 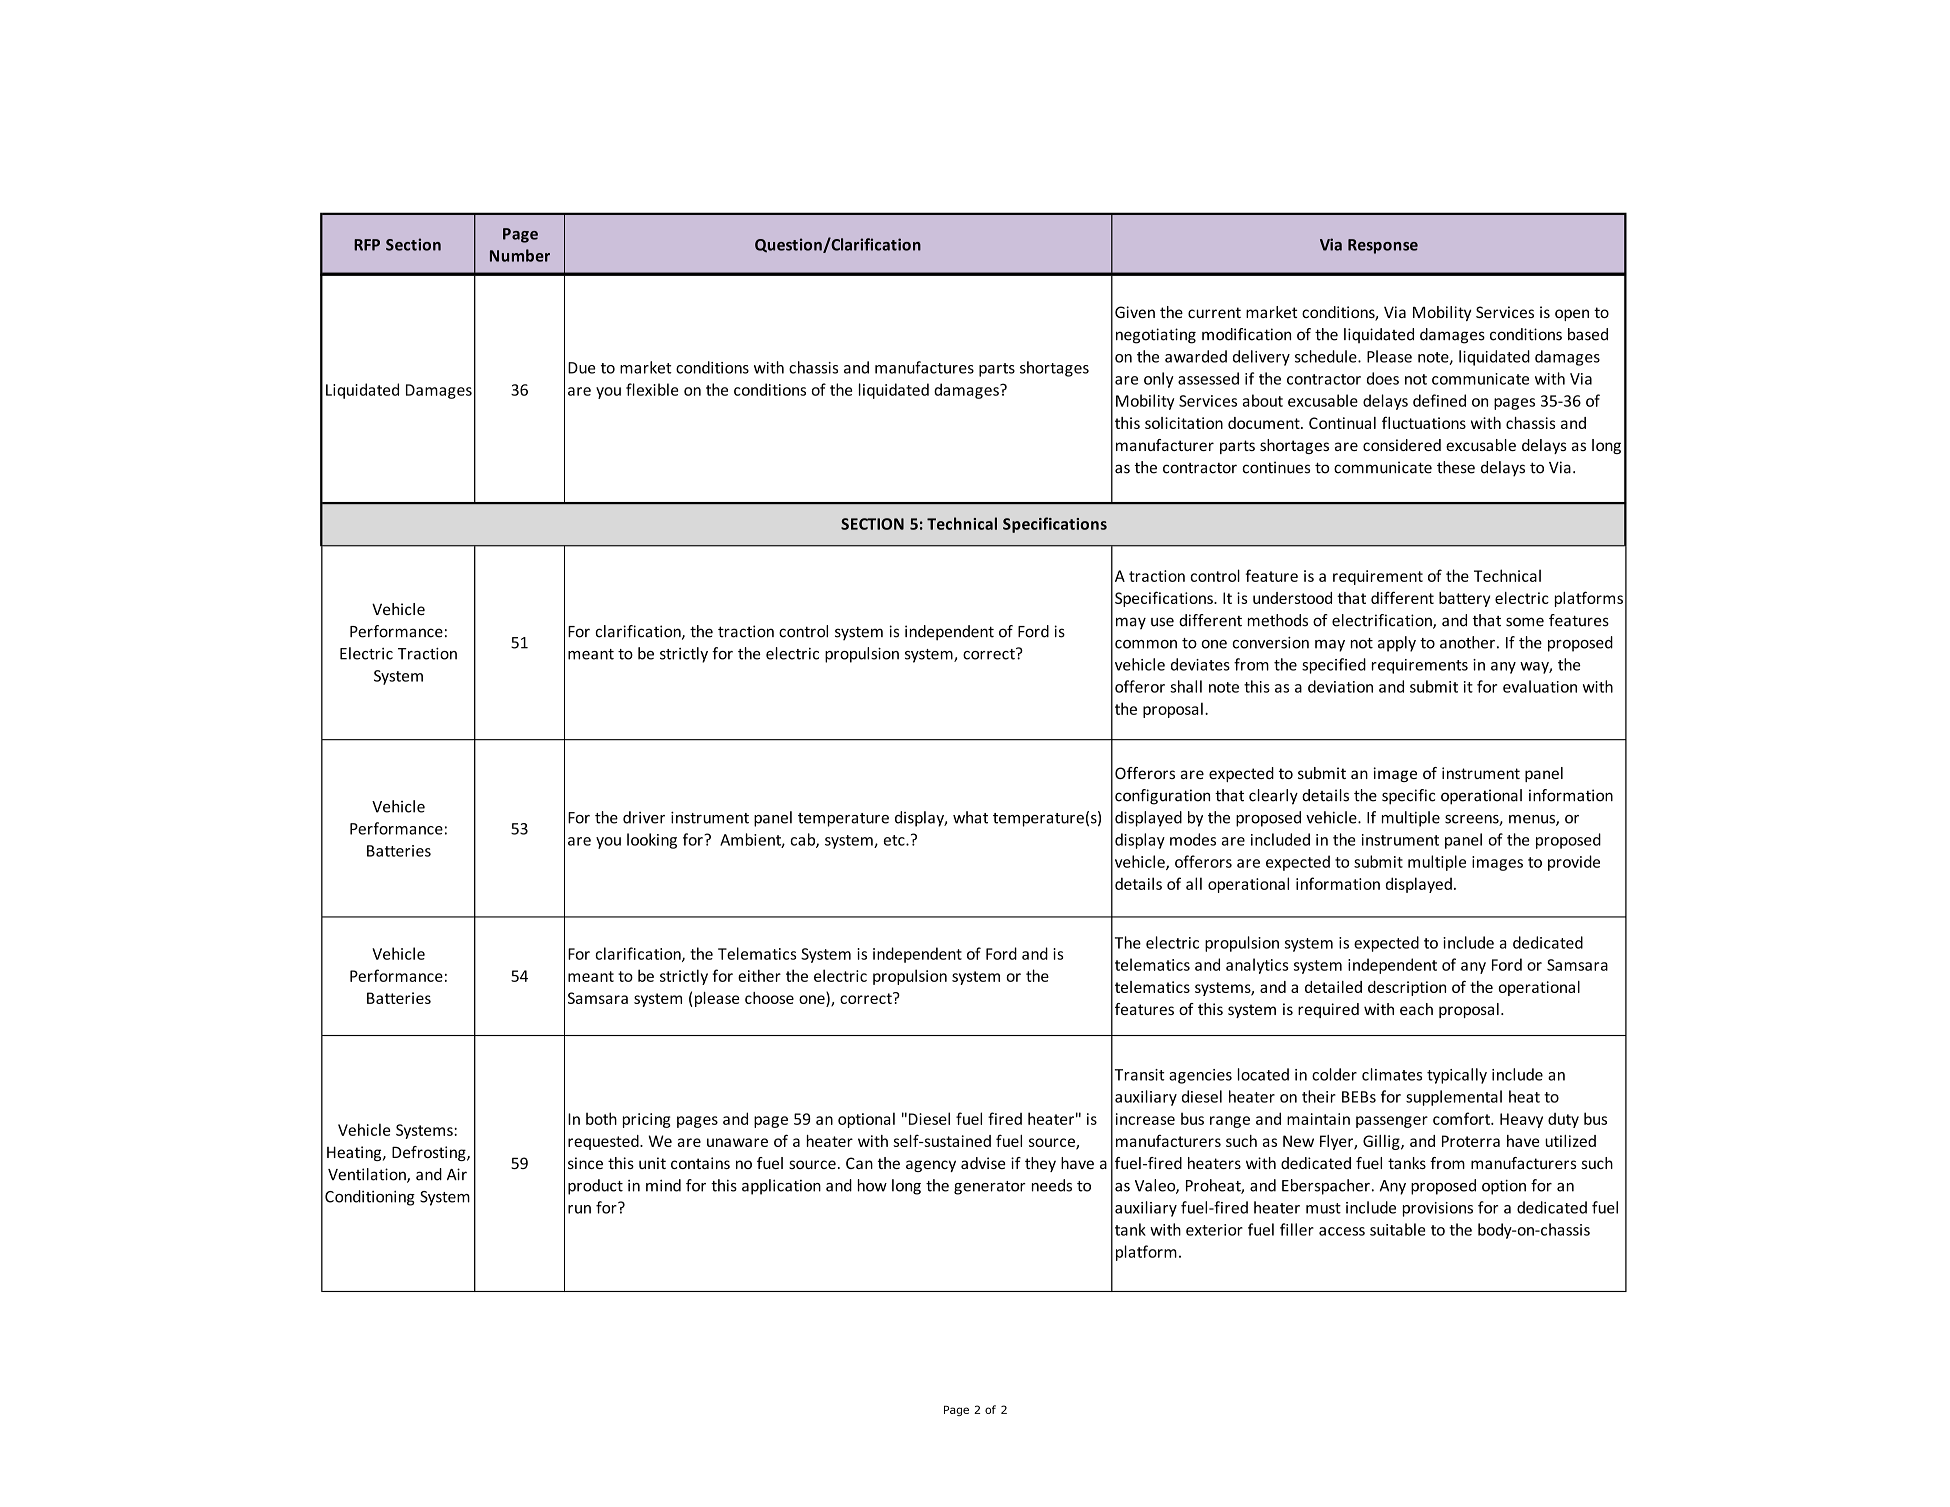 What do you see at coordinates (1464, 599) in the page?
I see `battery` at bounding box center [1464, 599].
